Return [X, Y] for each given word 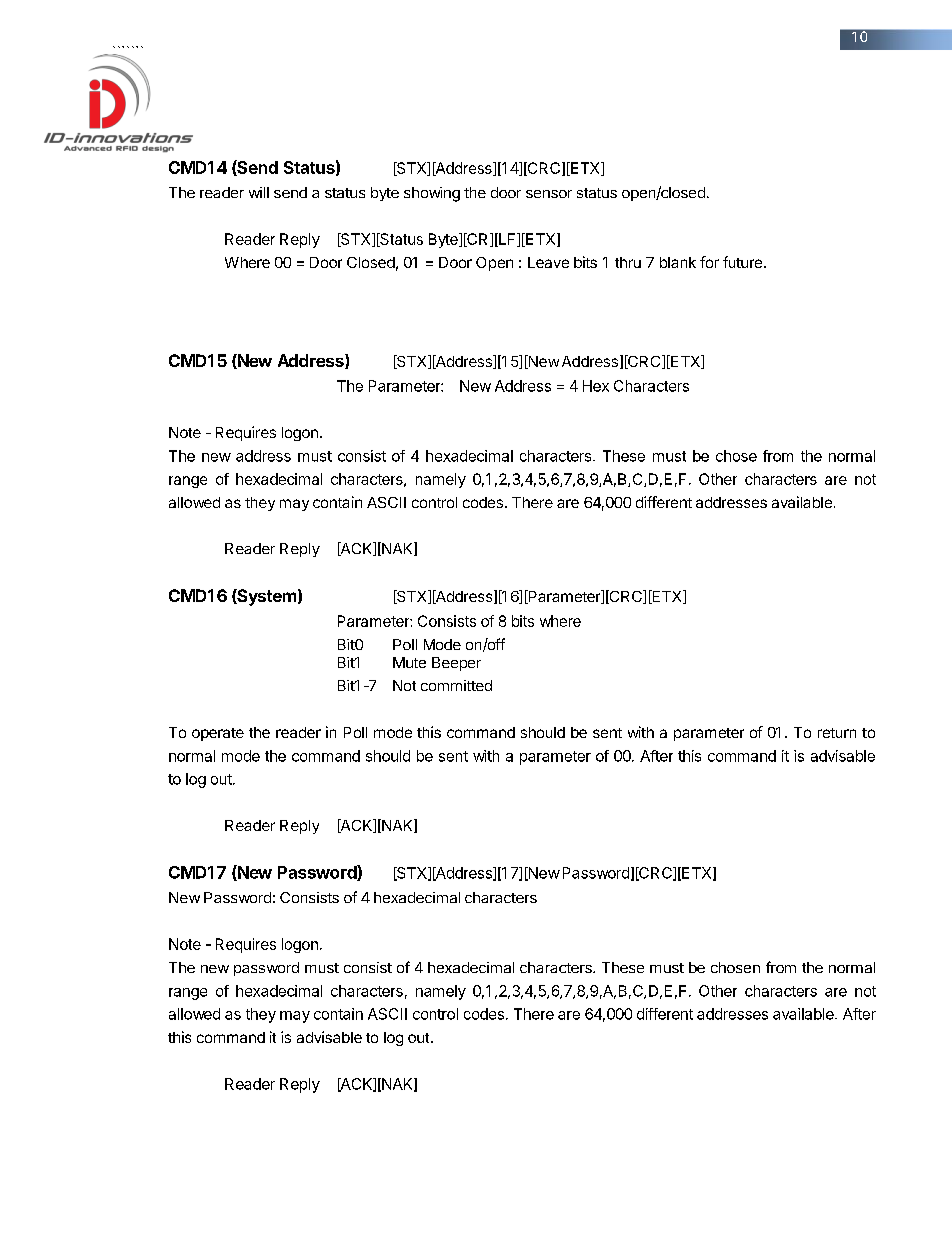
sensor [549, 194]
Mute [409, 662]
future [744, 262]
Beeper [456, 664]
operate [218, 734]
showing [432, 194]
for [709, 262]
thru [628, 262]
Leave [548, 262]
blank [678, 262]
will [259, 192]
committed [456, 685]
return [837, 733]
